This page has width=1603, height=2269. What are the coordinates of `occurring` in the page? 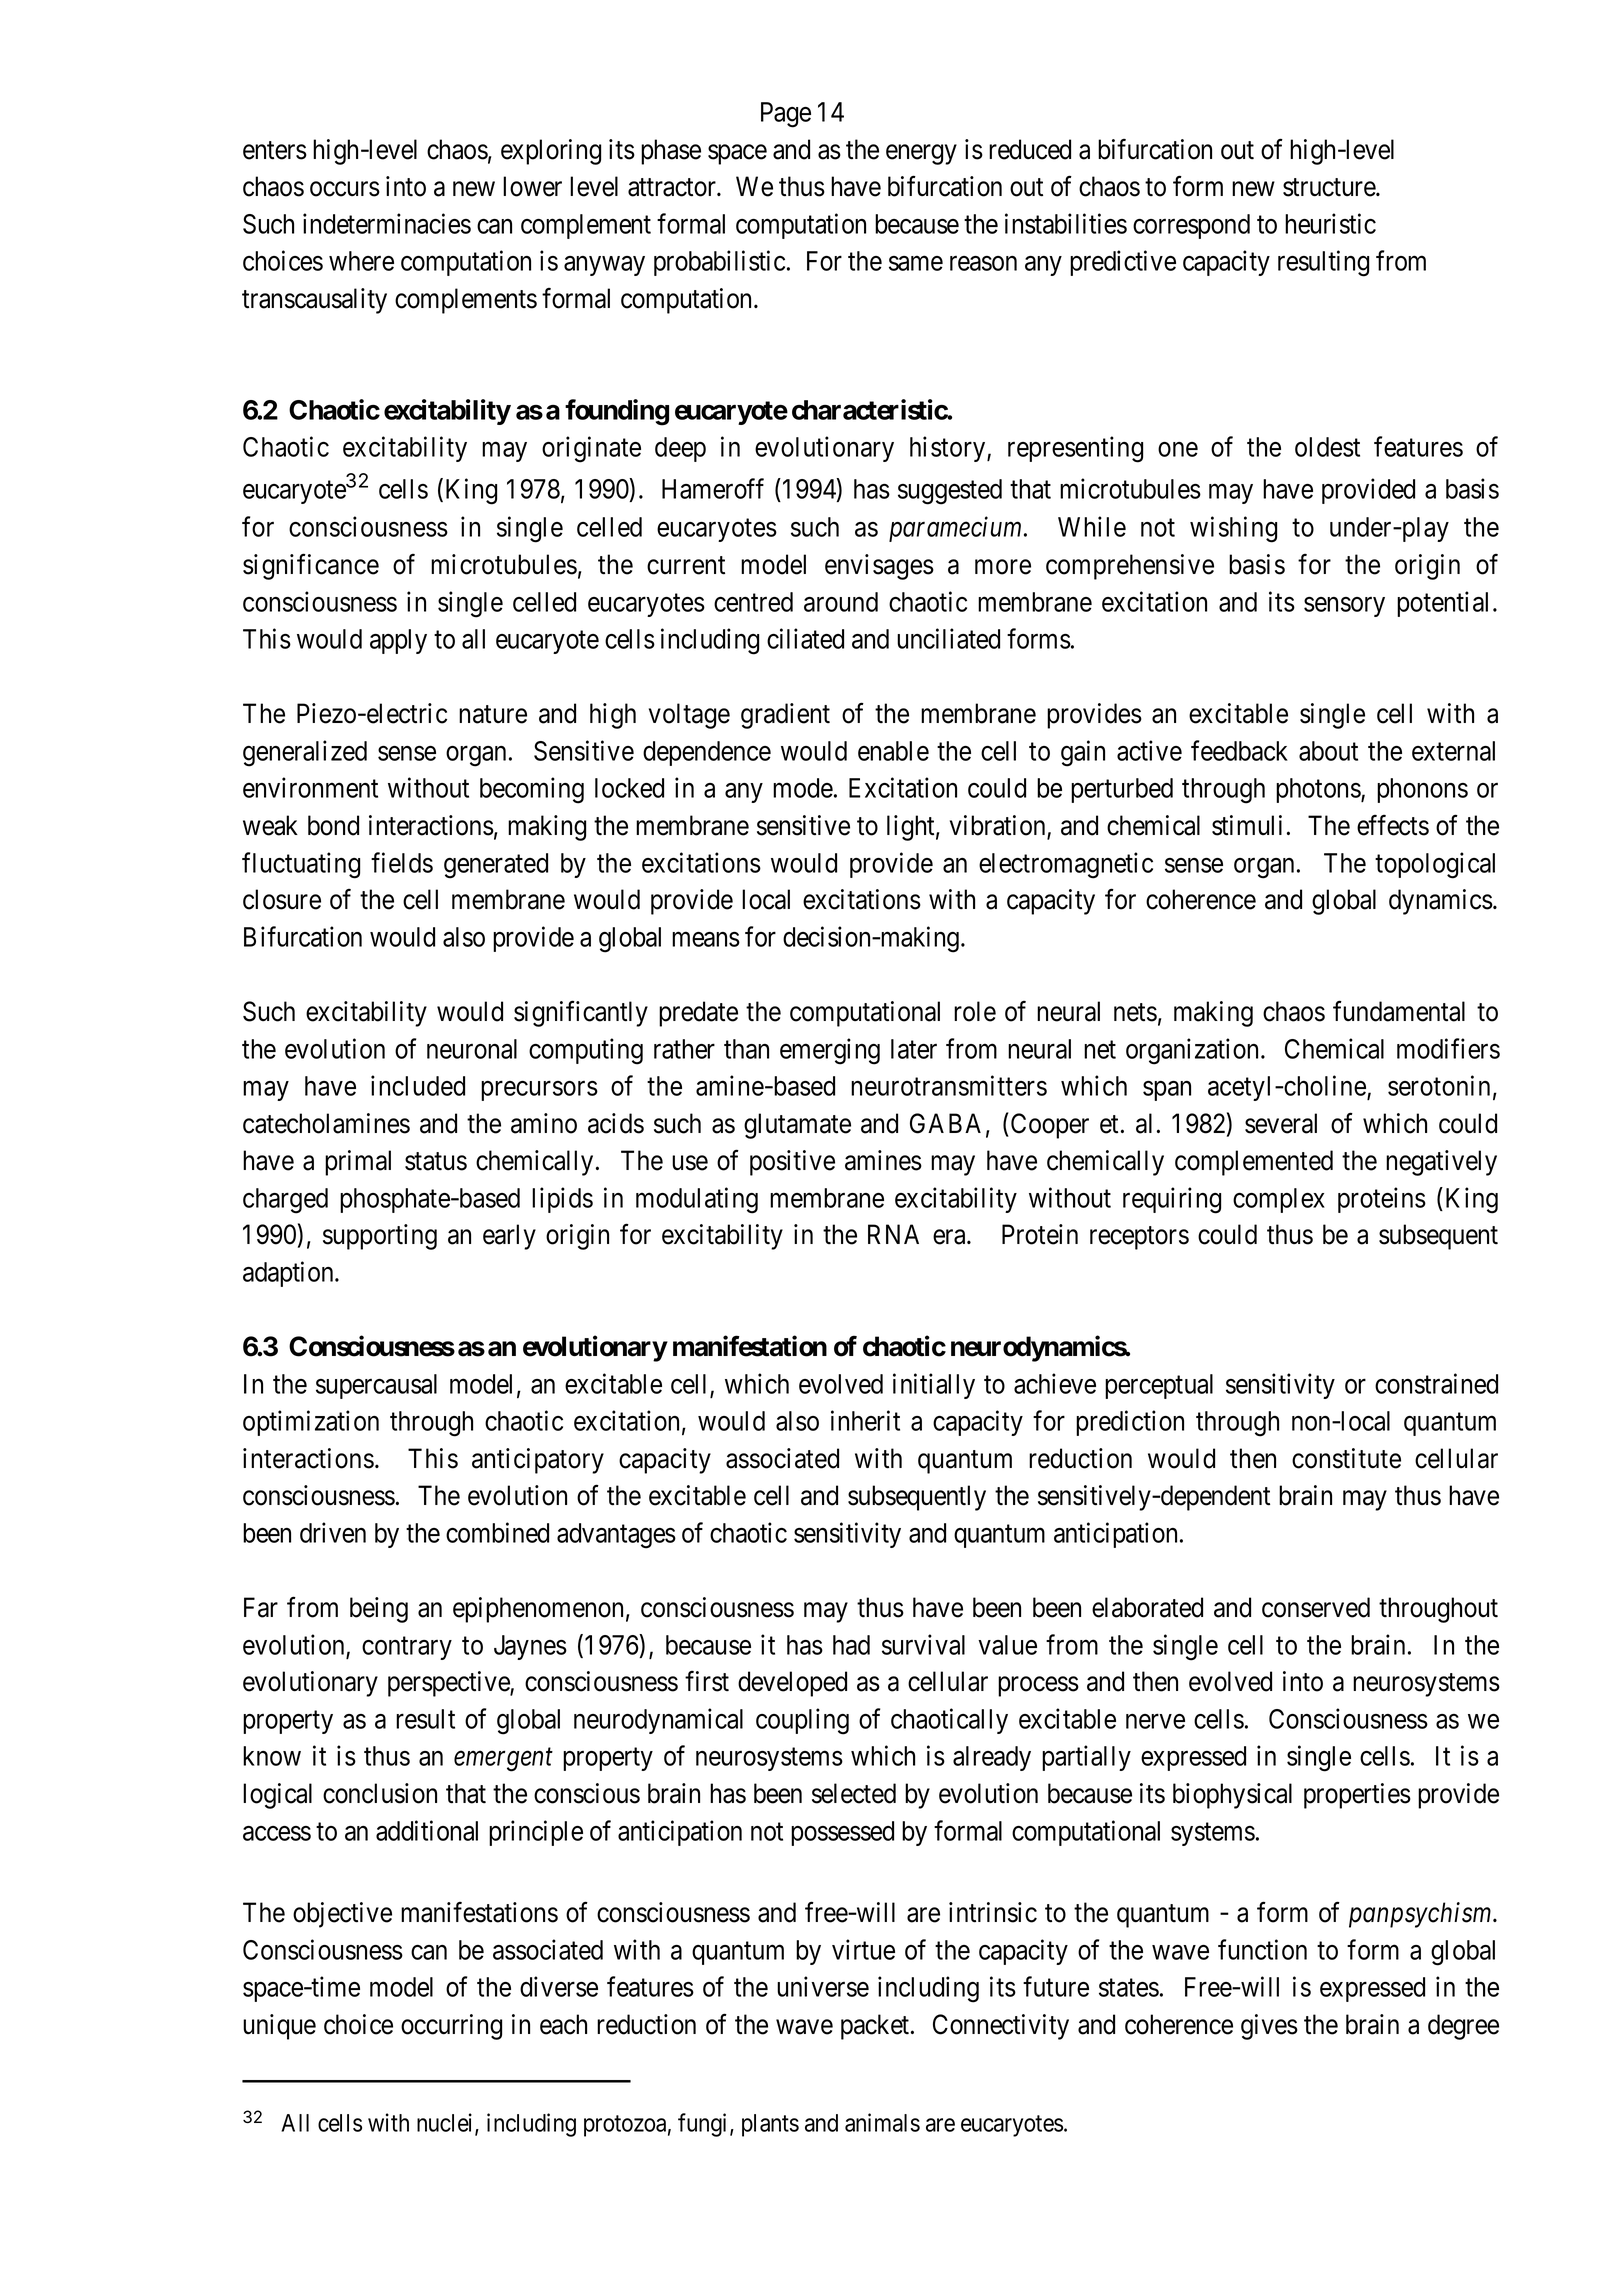 It's located at (451, 2027).
